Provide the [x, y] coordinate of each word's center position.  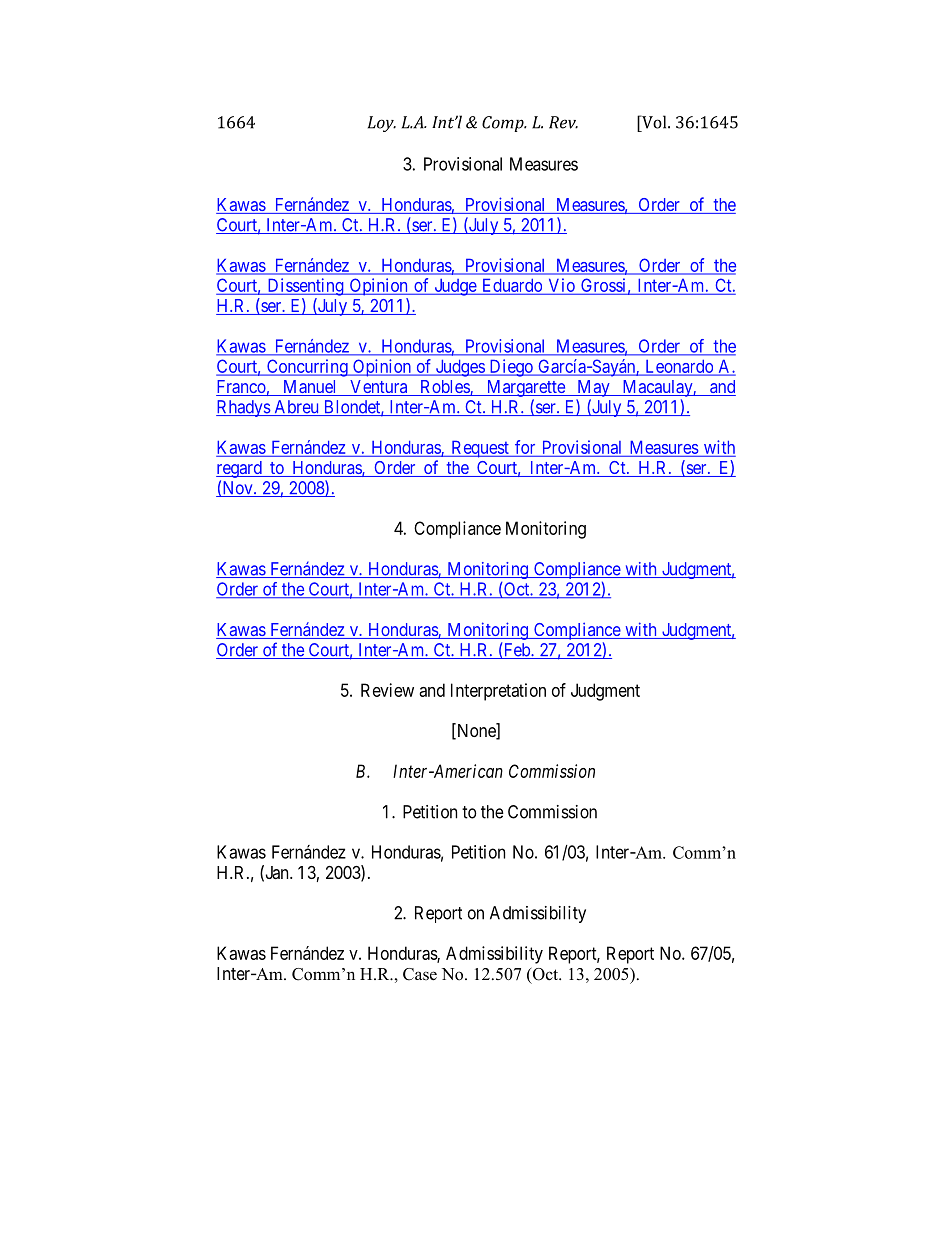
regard [240, 469]
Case [420, 974]
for [525, 447]
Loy [382, 124]
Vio [561, 286]
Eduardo [512, 286]
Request [480, 449]
